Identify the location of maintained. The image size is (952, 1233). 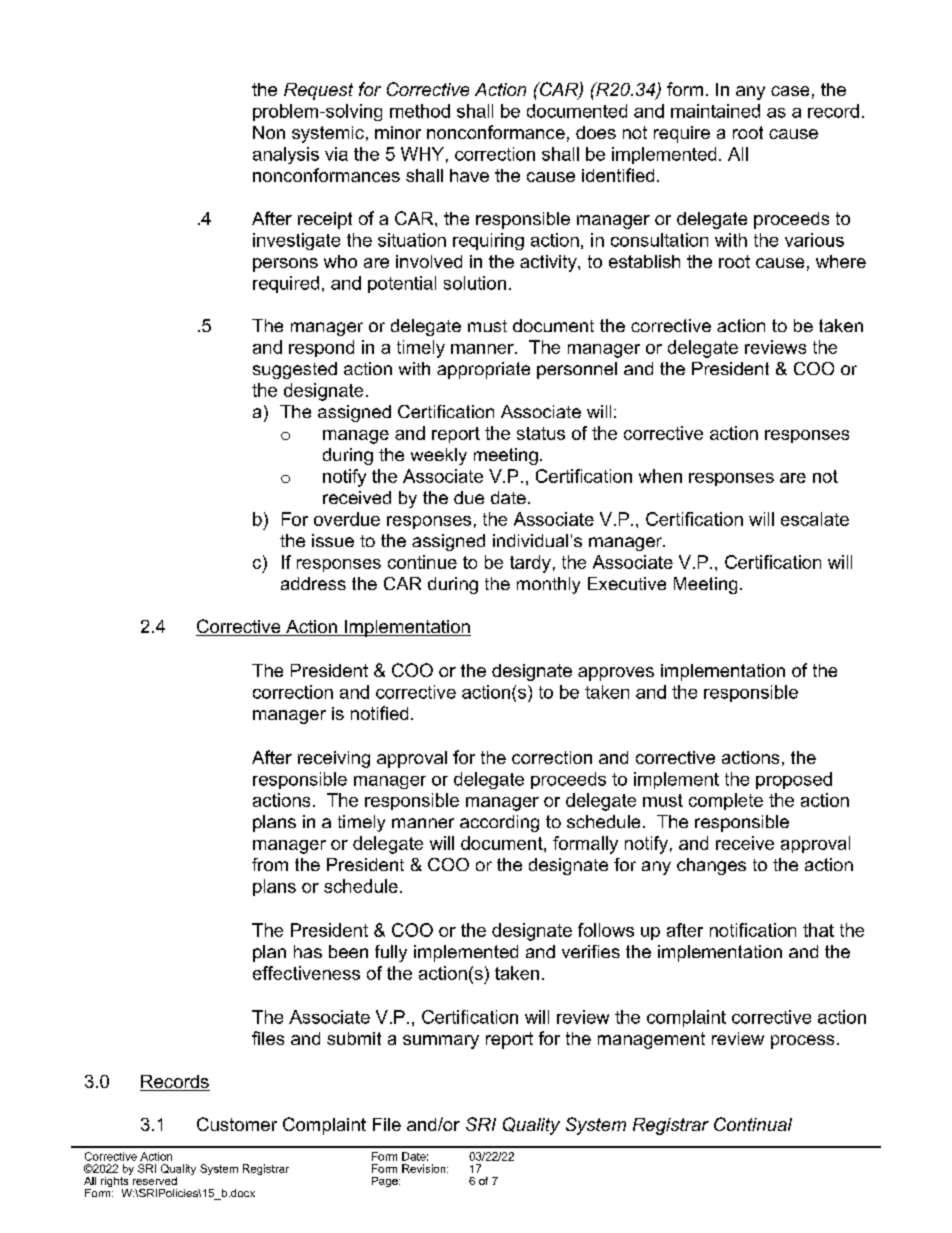
(715, 111).
